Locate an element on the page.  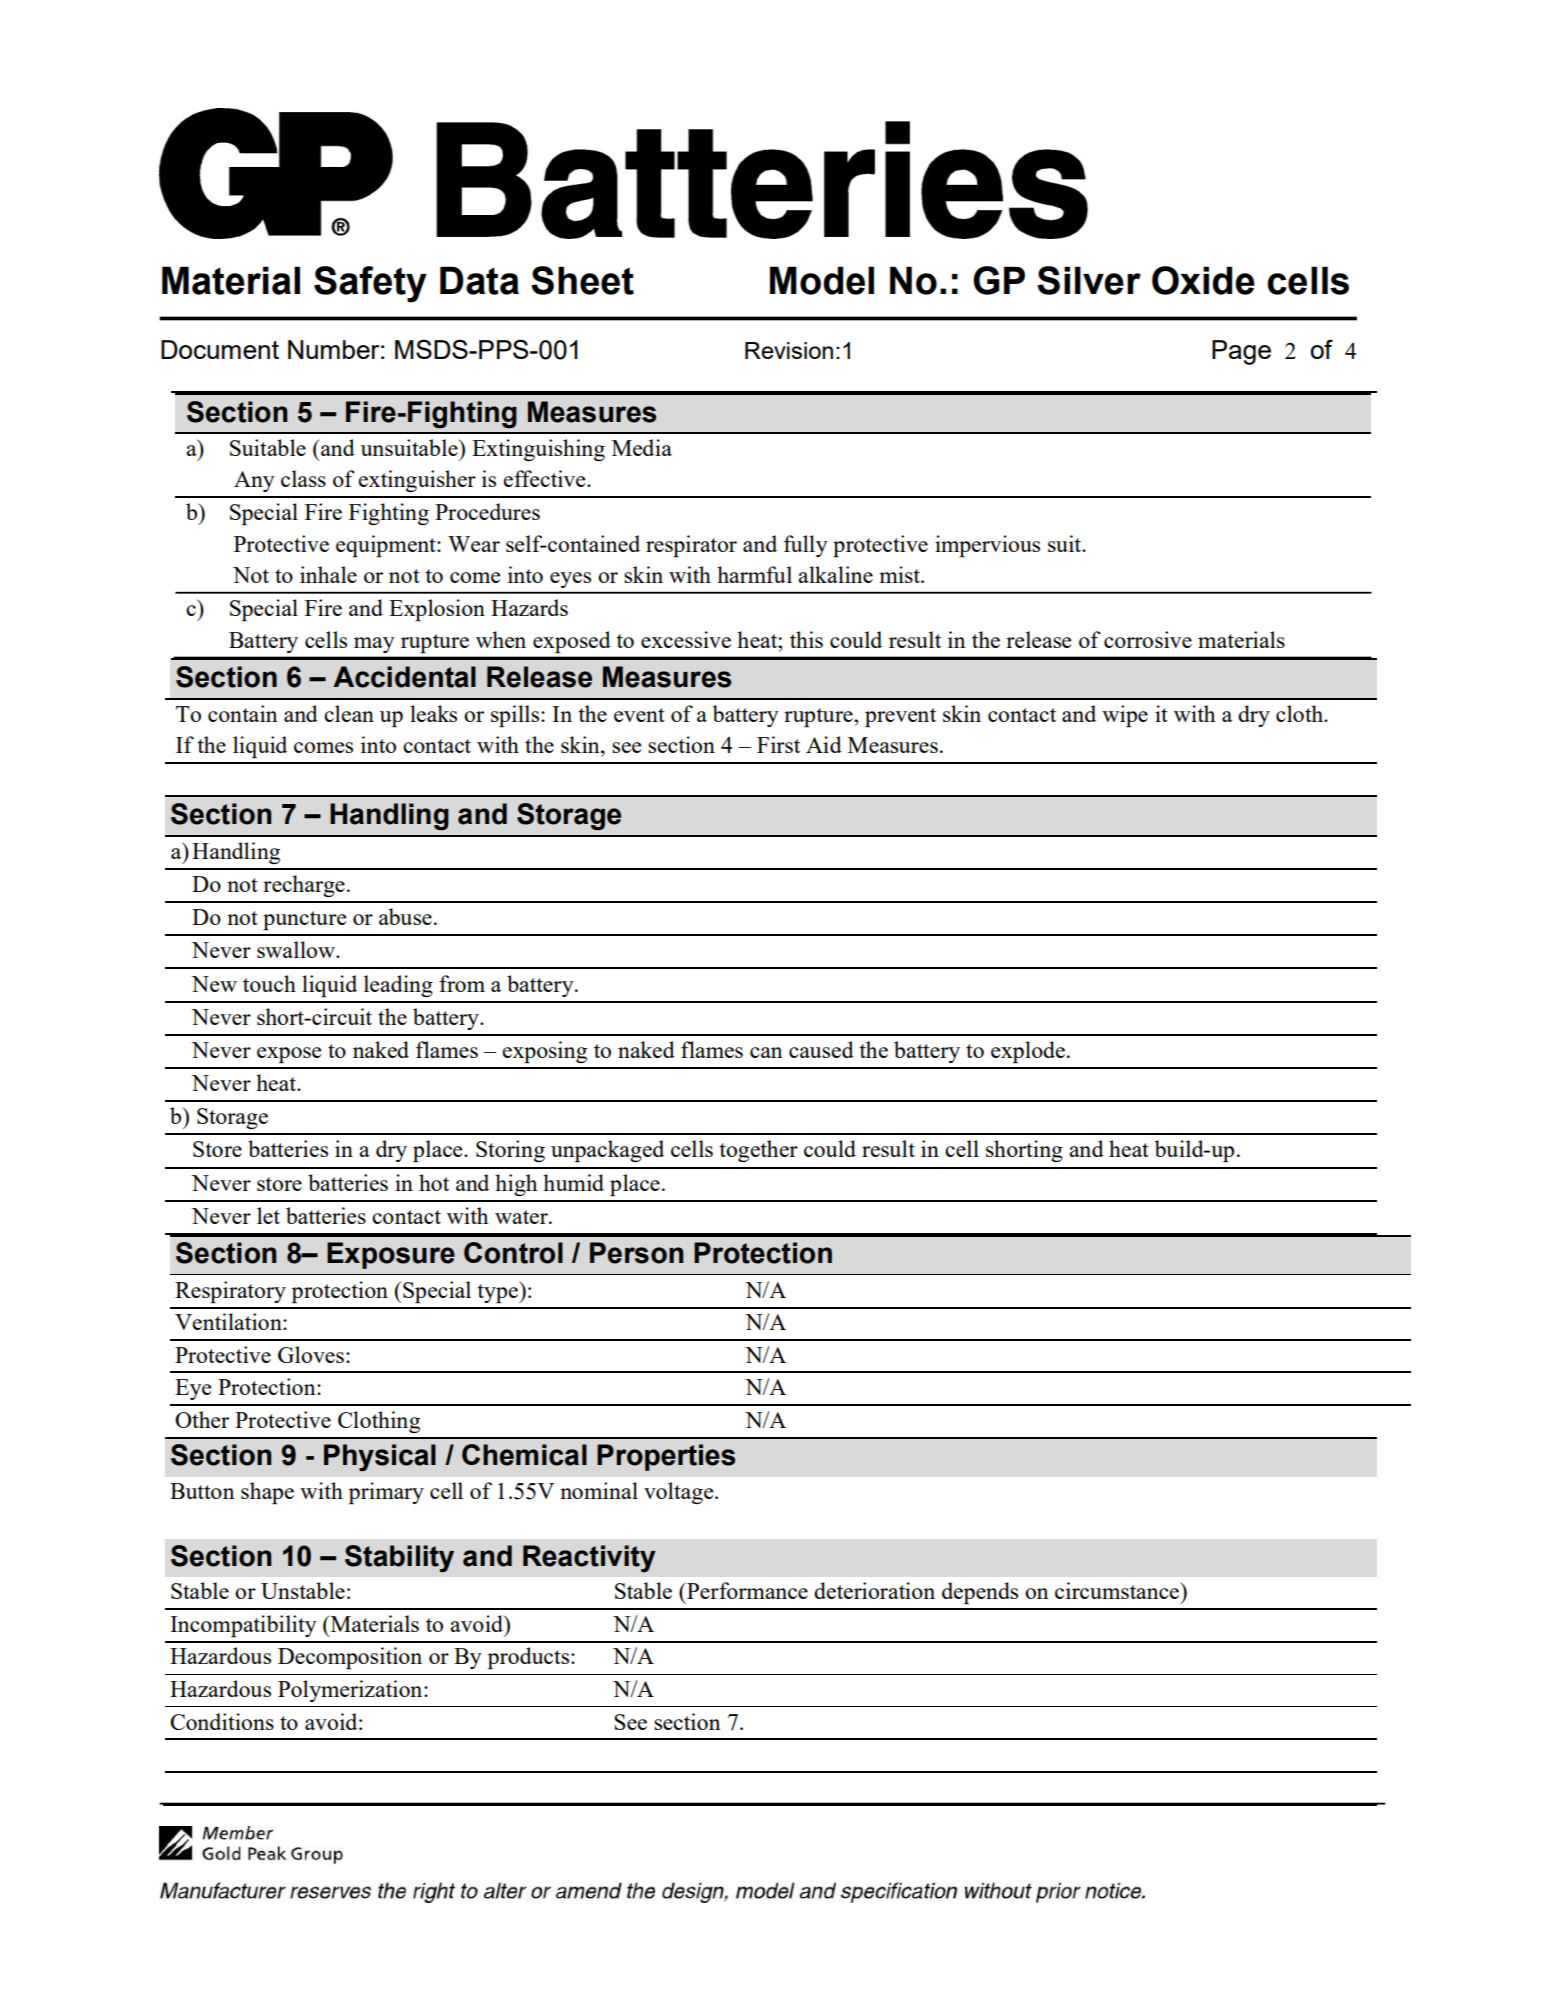
Performance is located at coordinates (746, 1590).
